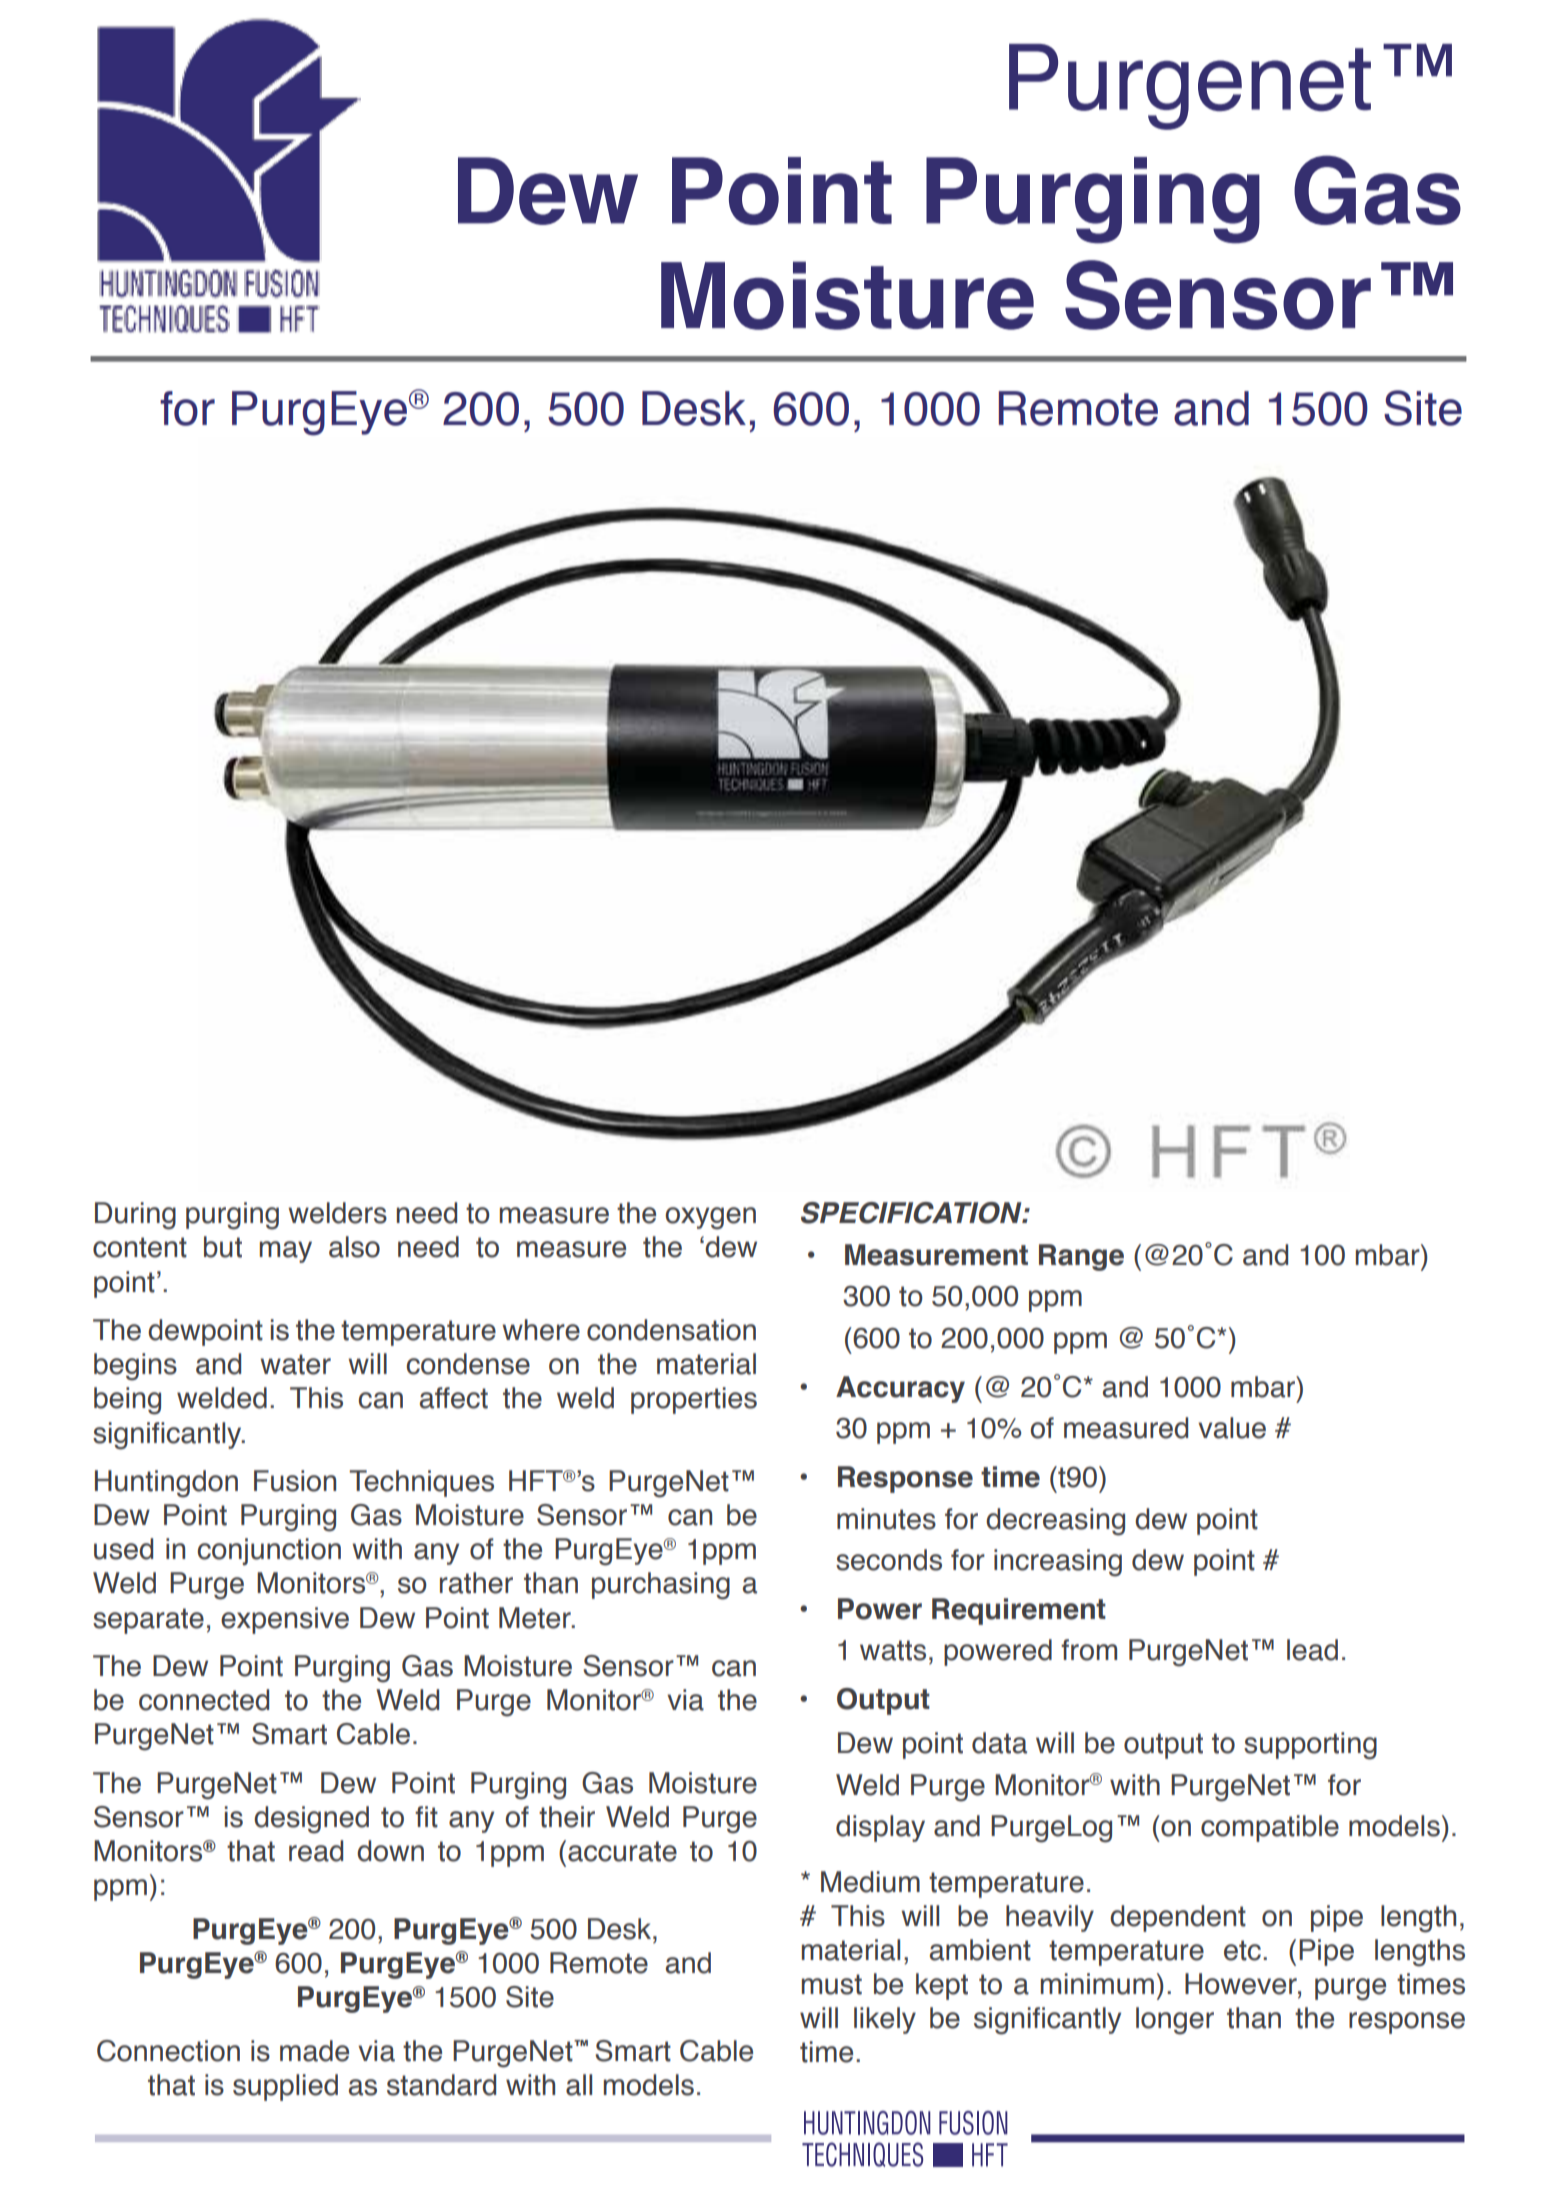  What do you see at coordinates (1081, 1257) in the screenshot?
I see `Range` at bounding box center [1081, 1257].
